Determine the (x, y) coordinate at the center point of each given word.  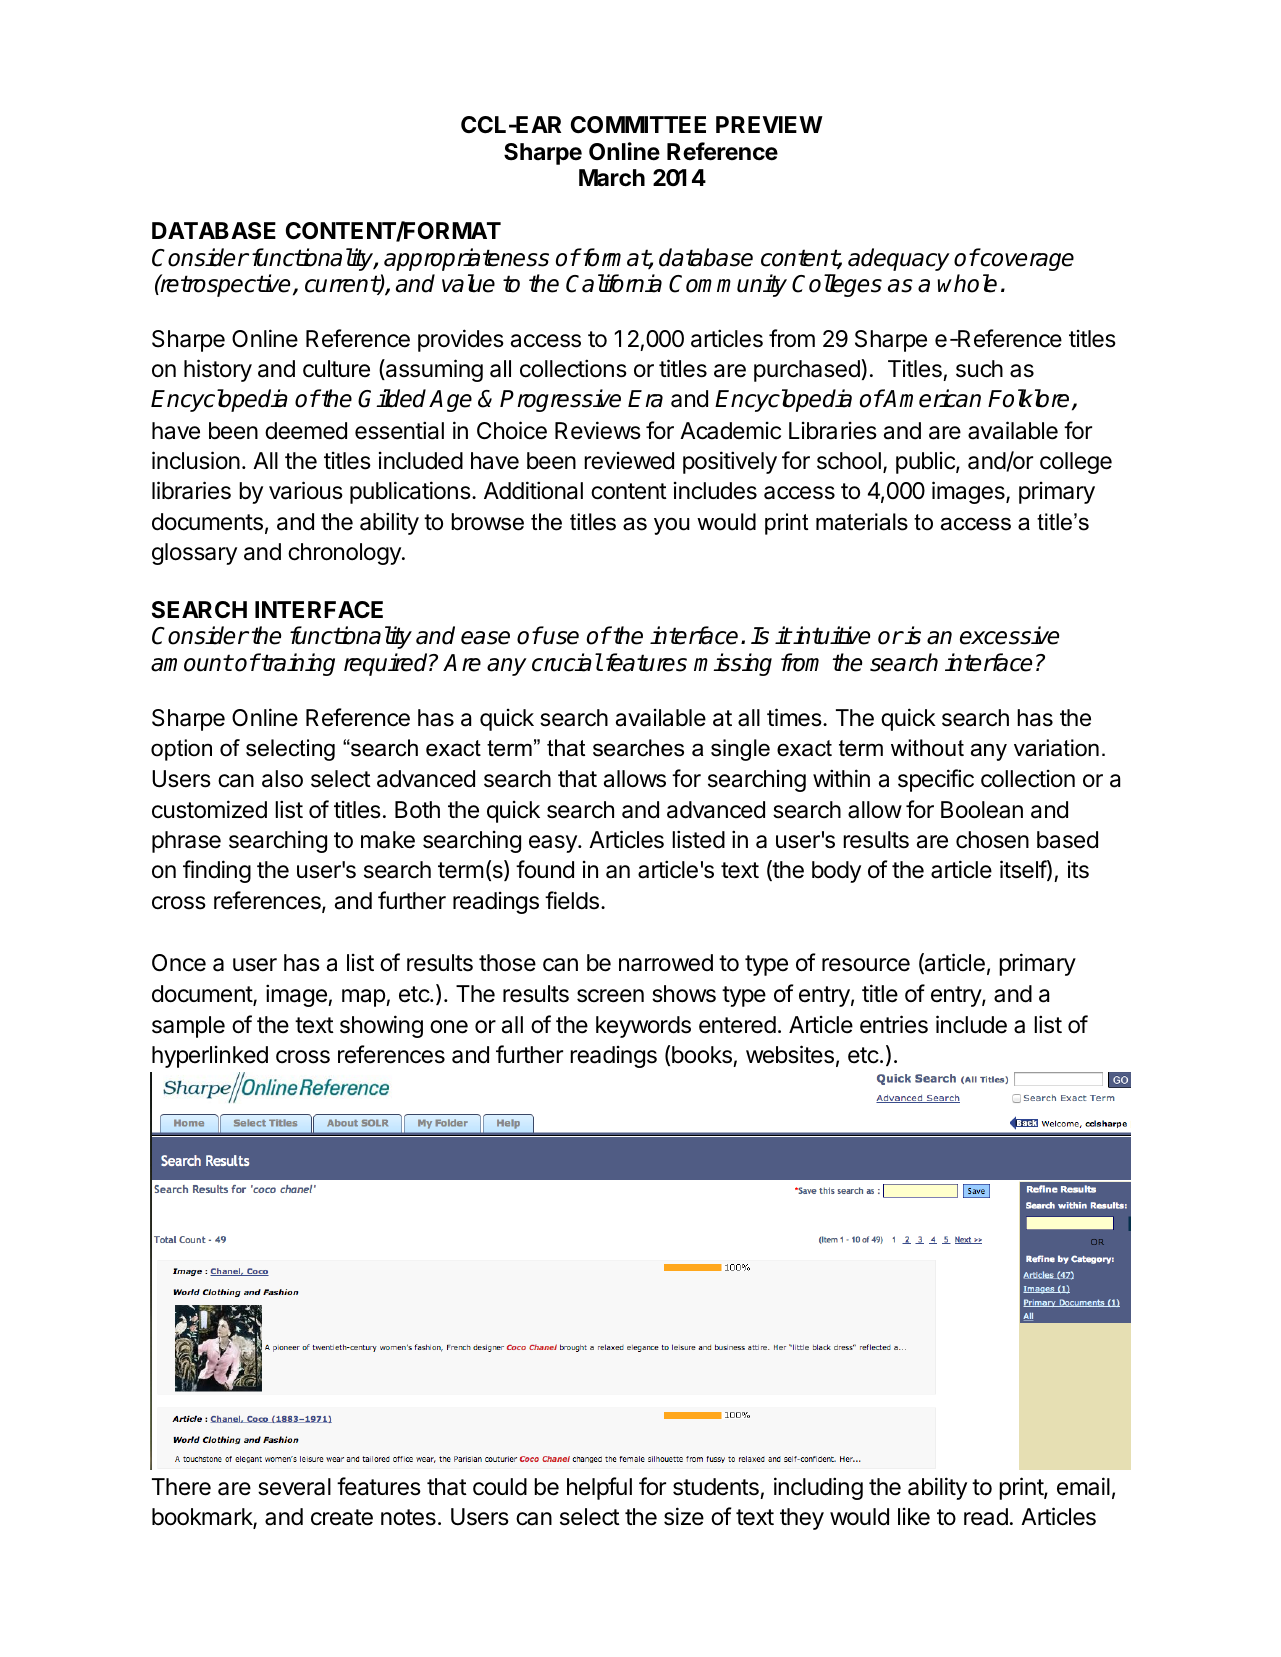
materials (862, 522)
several (294, 1487)
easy (554, 844)
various (306, 490)
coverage (1026, 262)
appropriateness (466, 259)
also (282, 779)
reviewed (629, 461)
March (612, 178)
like (914, 1517)
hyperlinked (210, 1057)
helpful (599, 1488)
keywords (643, 1027)
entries (894, 1024)
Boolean (982, 810)
